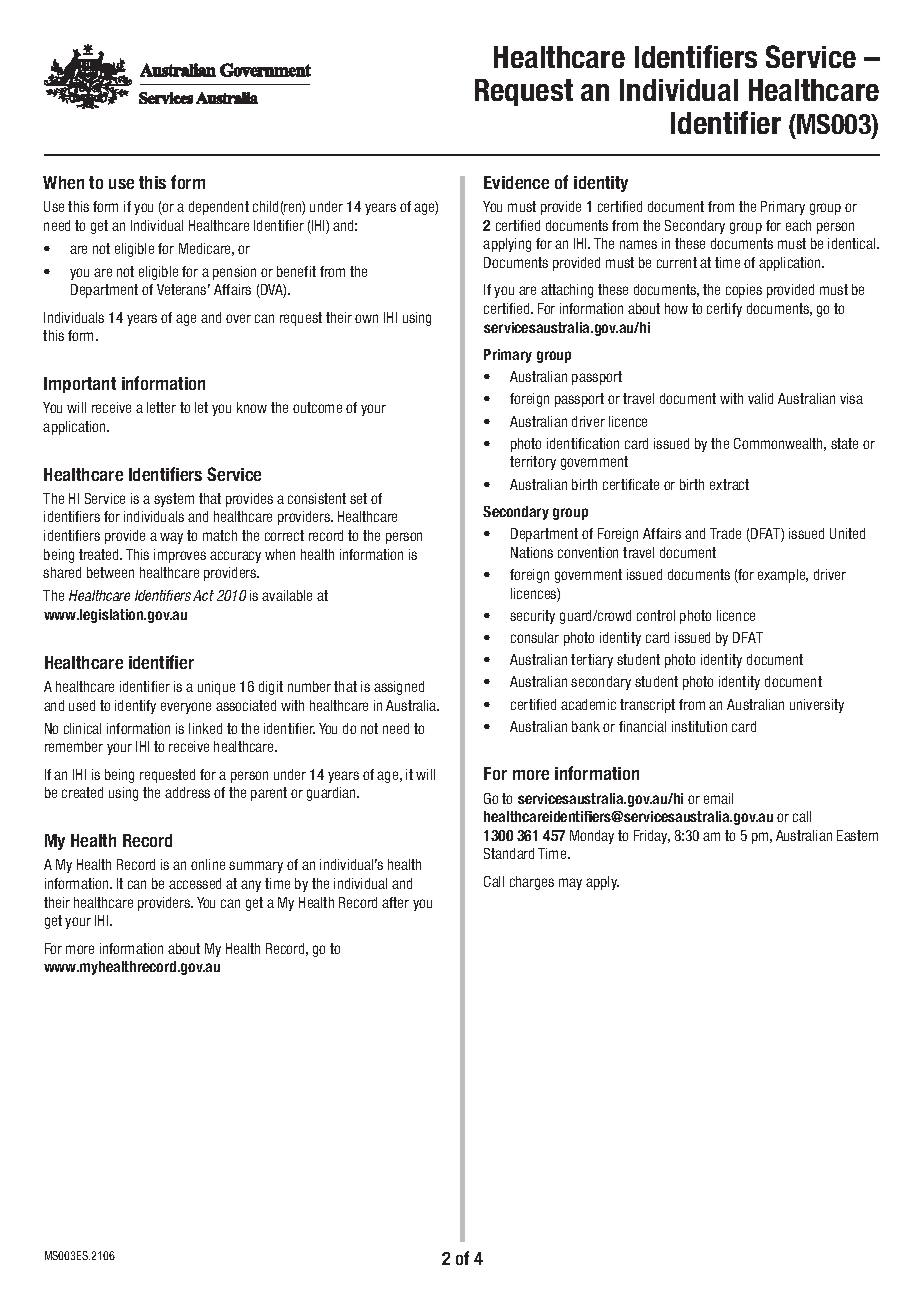  I want to click on letter, so click(161, 407).
